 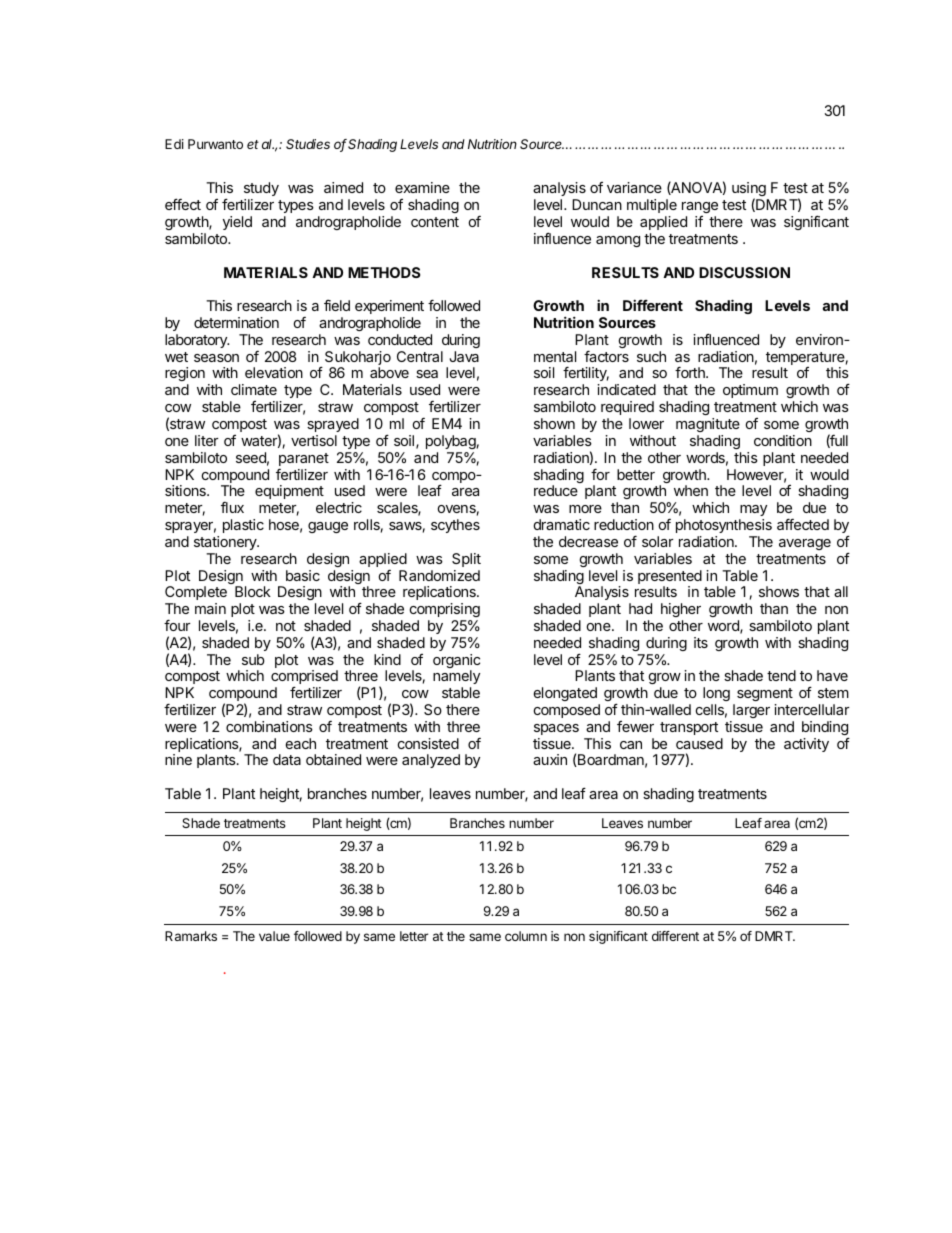 I want to click on using, so click(x=750, y=191).
